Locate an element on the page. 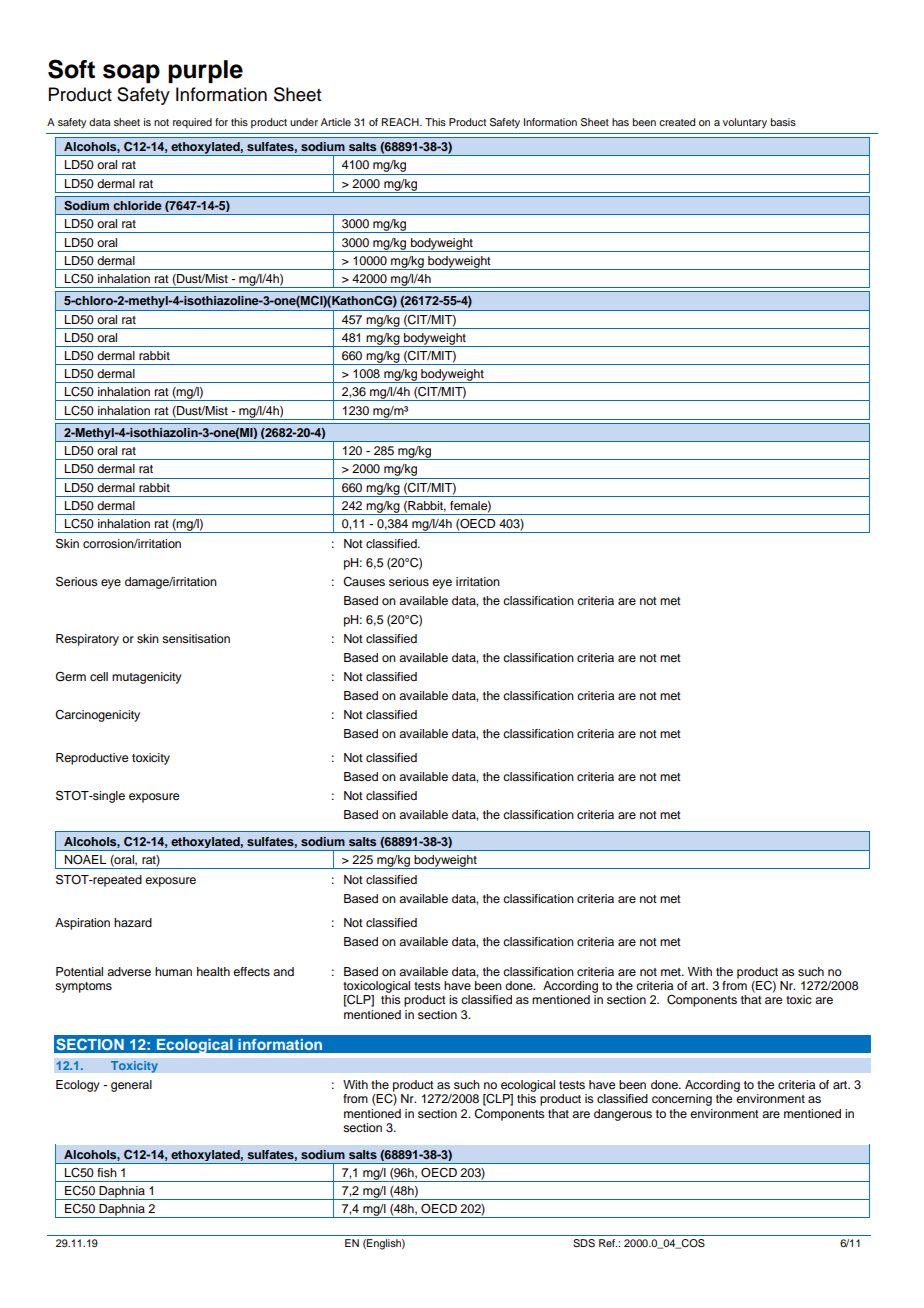 This image has width=924, height=1308. Respiratory is located at coordinates (87, 640).
